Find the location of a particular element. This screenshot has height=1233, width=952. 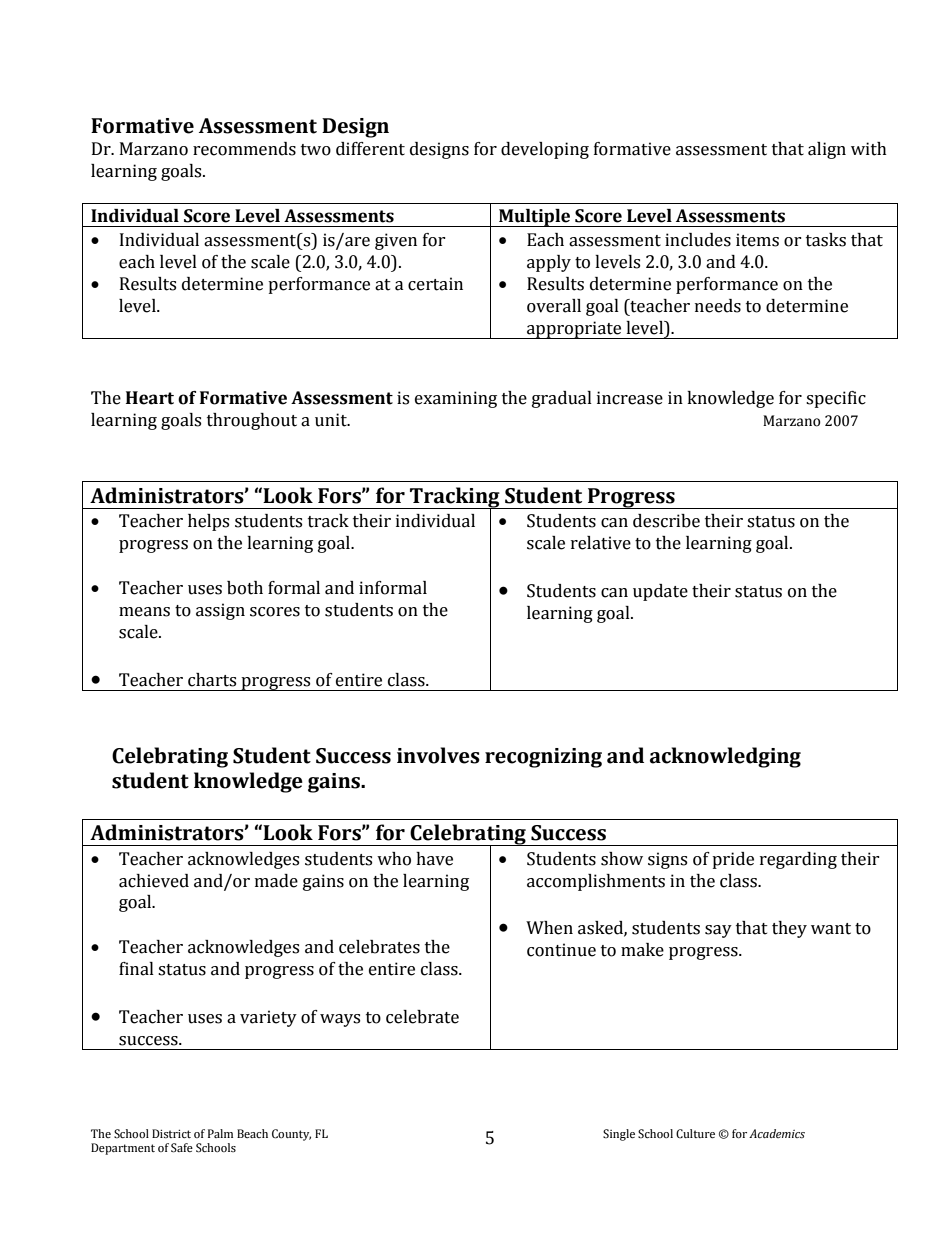

they is located at coordinates (789, 929).
